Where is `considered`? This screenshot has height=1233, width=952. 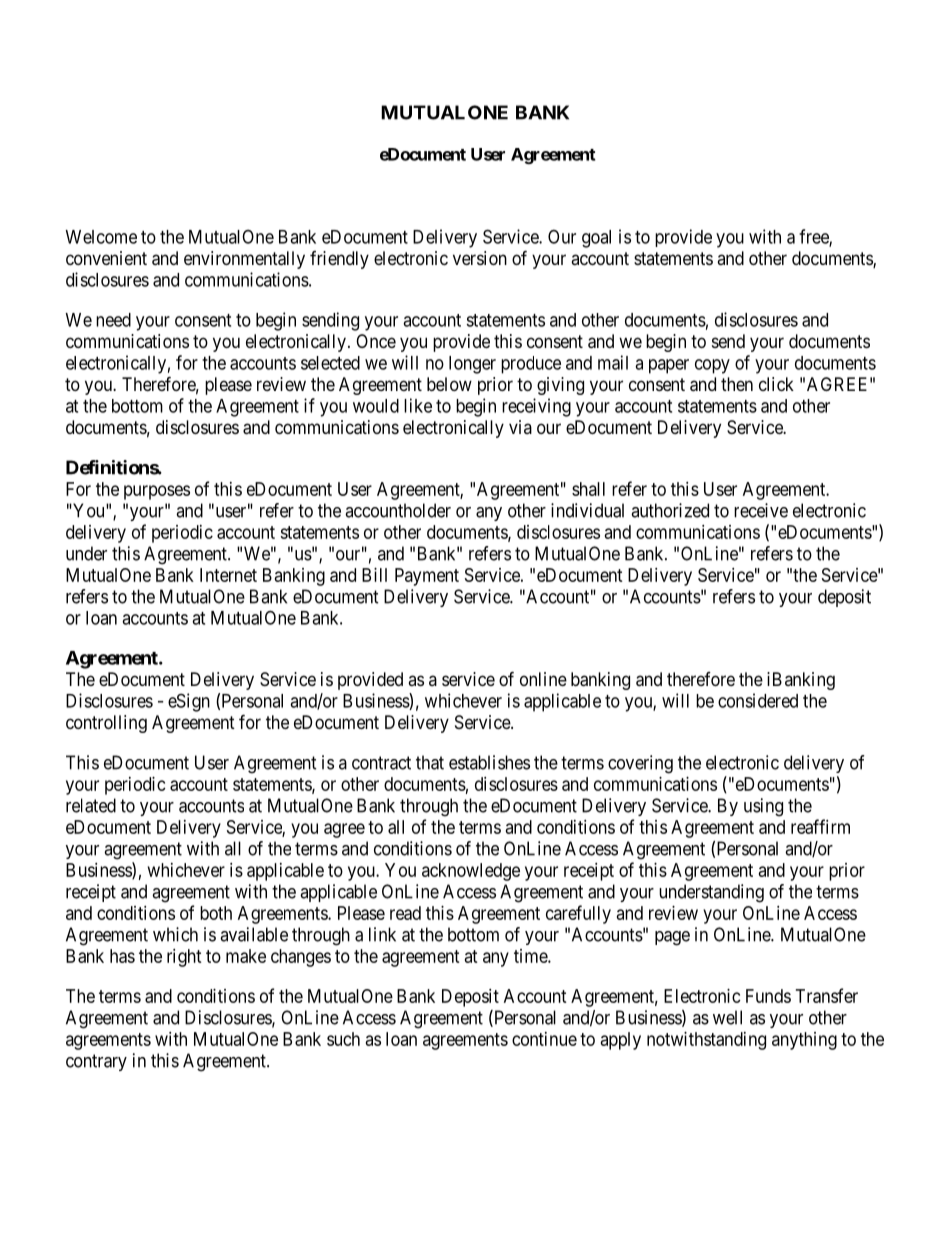
considered is located at coordinates (758, 700).
